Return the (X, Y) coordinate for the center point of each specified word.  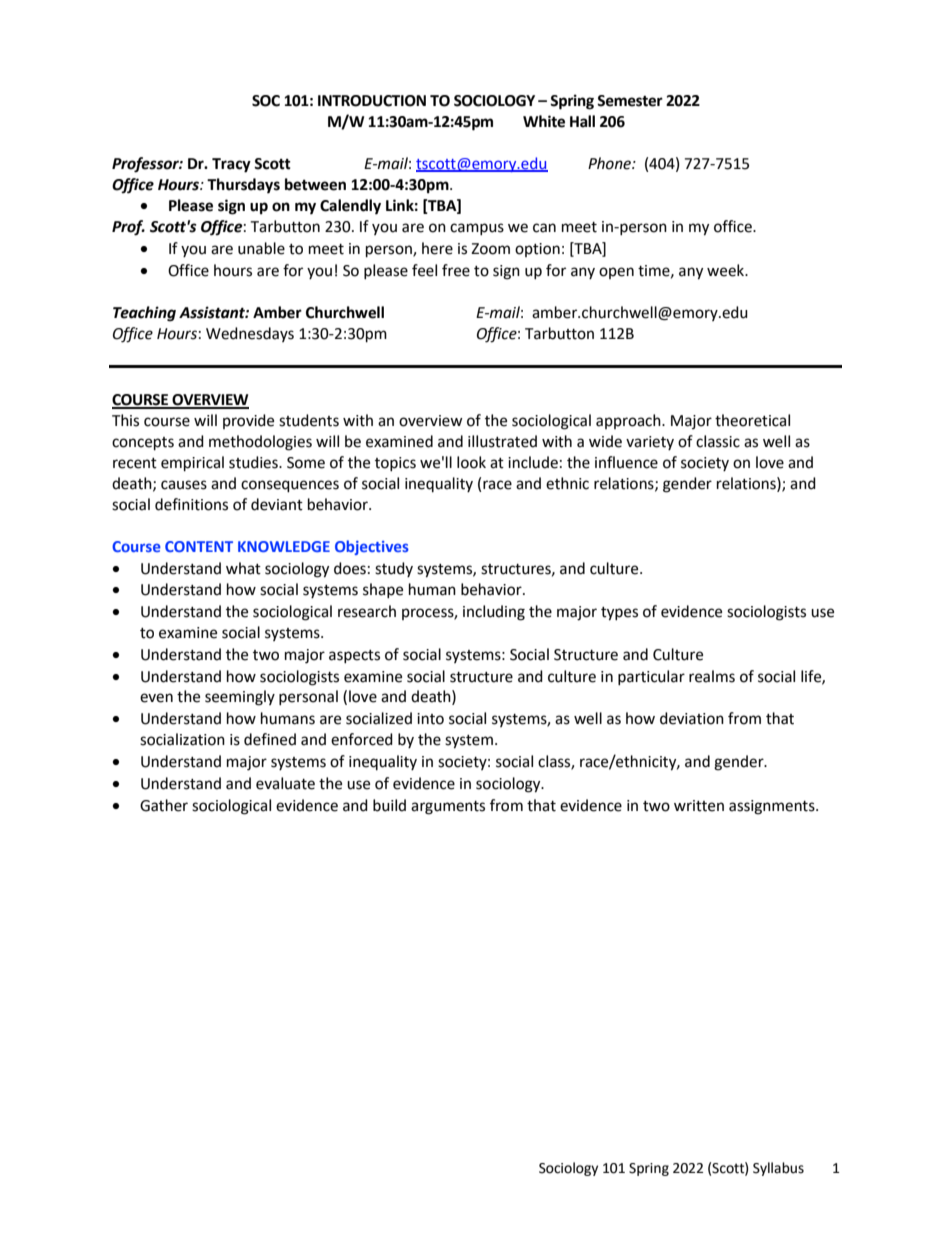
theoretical (752, 420)
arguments (448, 808)
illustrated (502, 441)
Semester (630, 101)
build (389, 805)
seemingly (240, 698)
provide (248, 421)
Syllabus (778, 1169)
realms (712, 676)
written (699, 806)
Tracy (231, 165)
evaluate (285, 783)
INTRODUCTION (372, 101)
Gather (164, 805)
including (494, 613)
